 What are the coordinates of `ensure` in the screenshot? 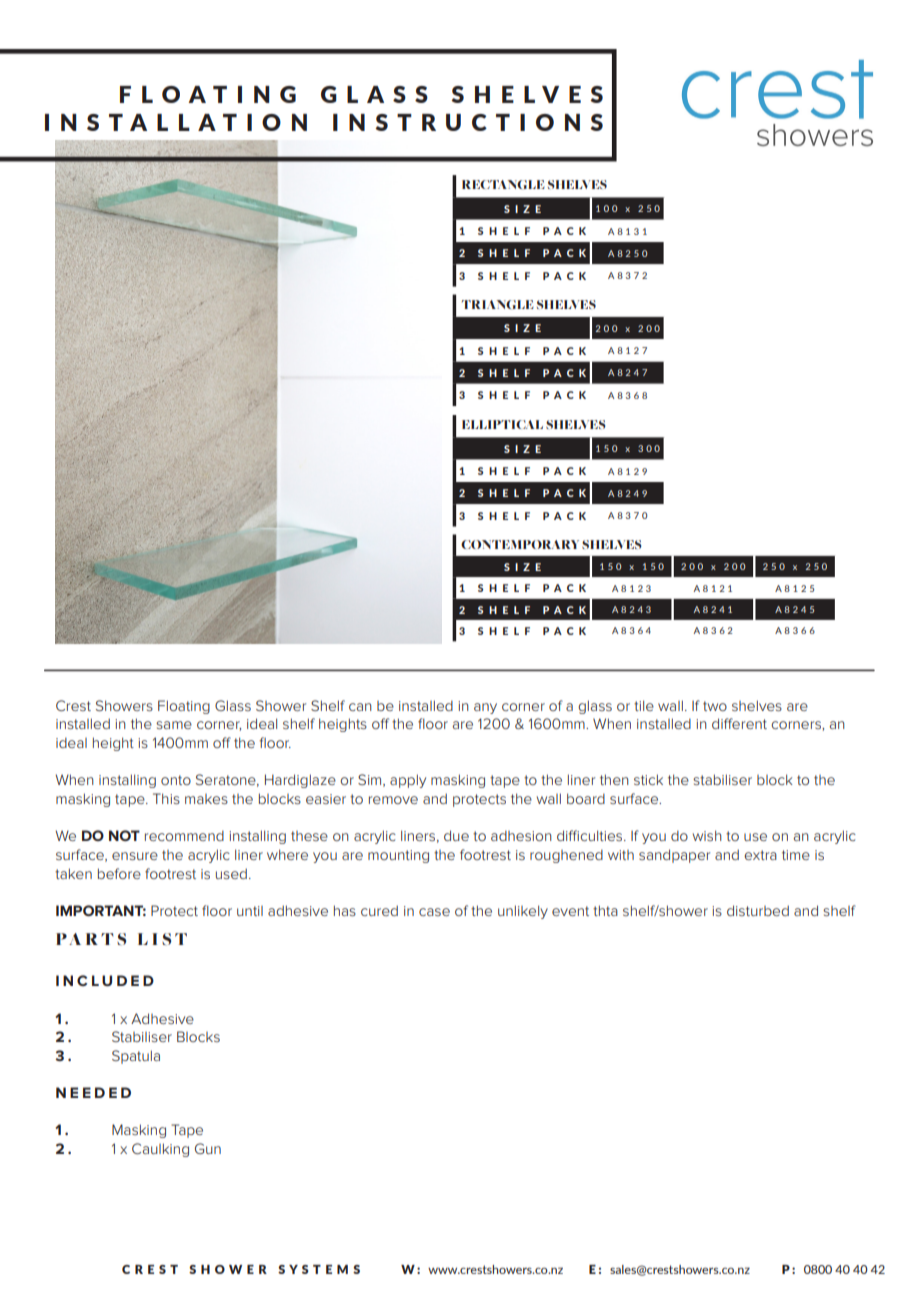 It's located at (135, 856).
